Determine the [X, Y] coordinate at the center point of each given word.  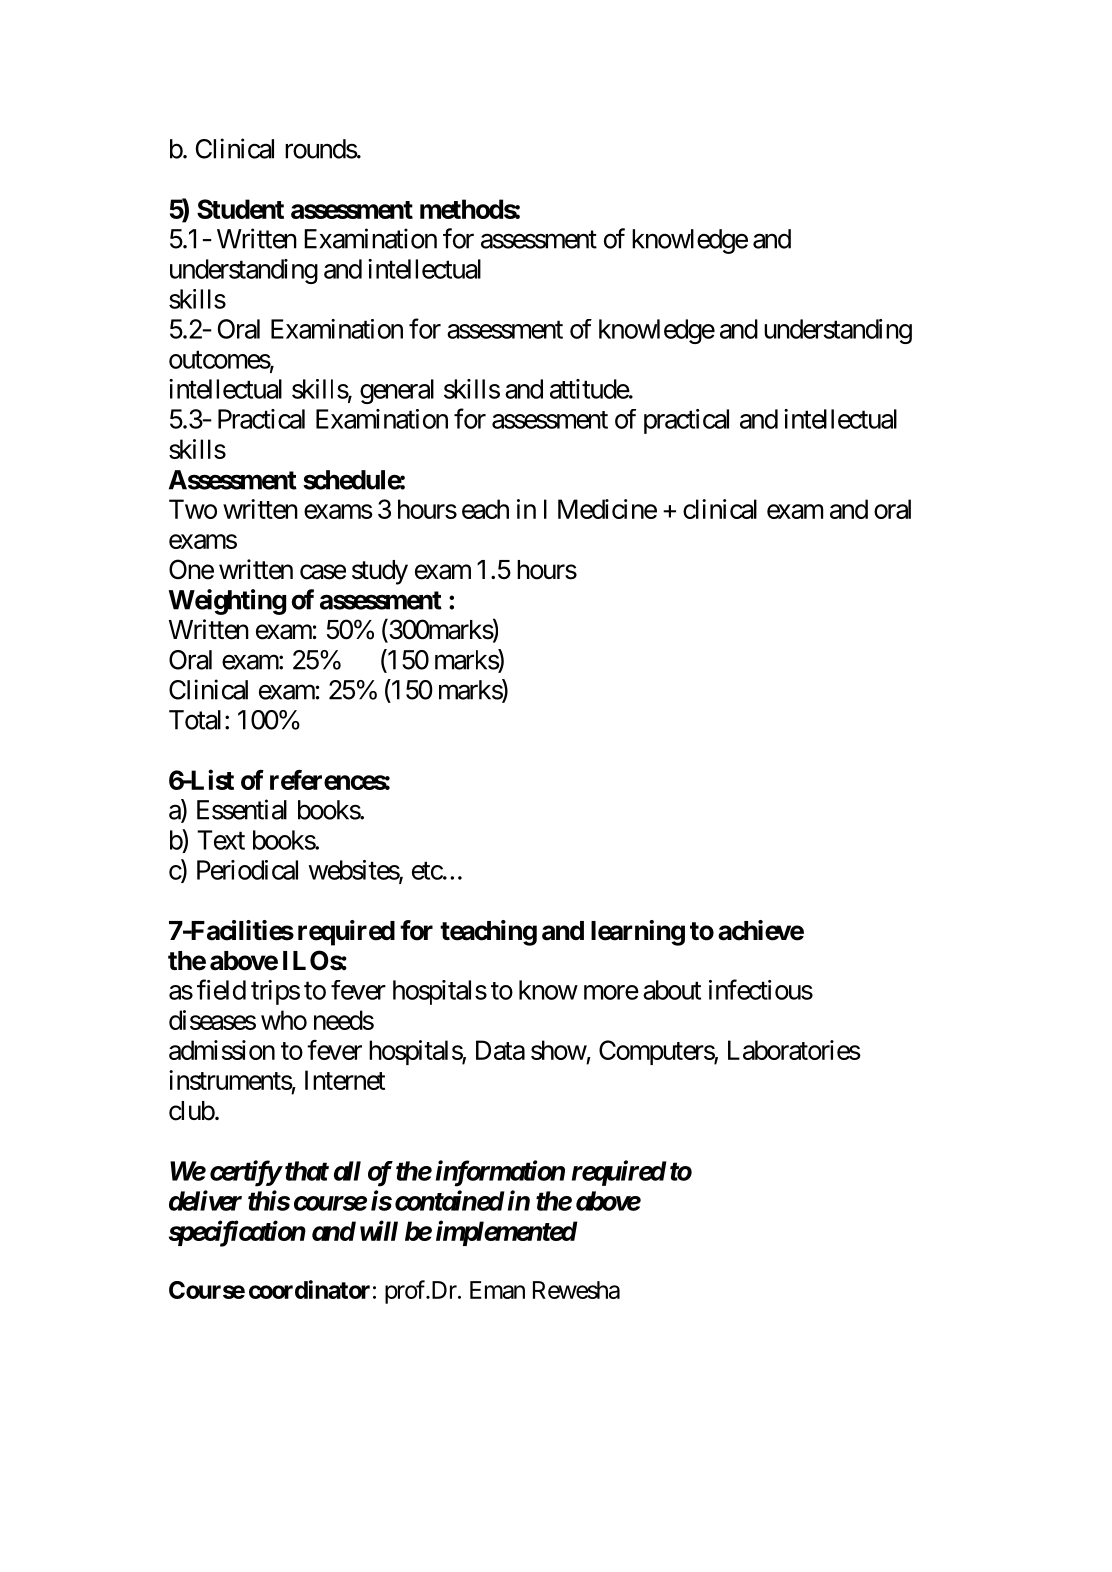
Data [500, 1050]
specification [237, 1233]
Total [195, 720]
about [672, 990]
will [379, 1230]
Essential [242, 809]
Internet [345, 1080]
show [559, 1050]
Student [240, 209]
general [397, 391]
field [221, 989]
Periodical [247, 870]
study [380, 572]
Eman [497, 1290]
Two [193, 509]
